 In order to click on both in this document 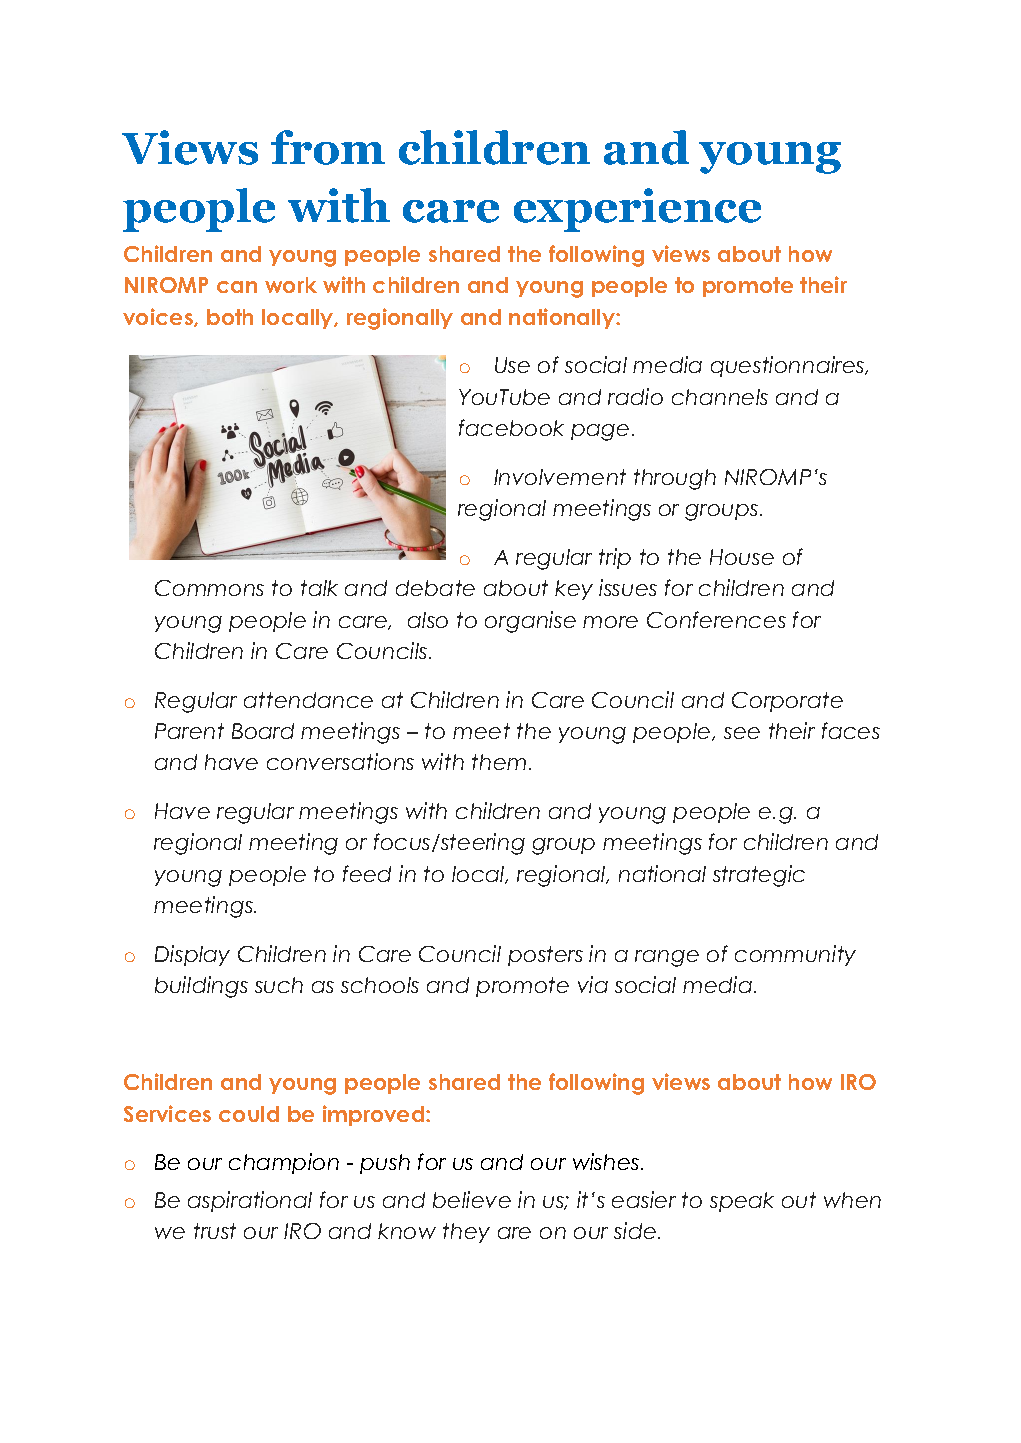, I will do `click(230, 317)`.
